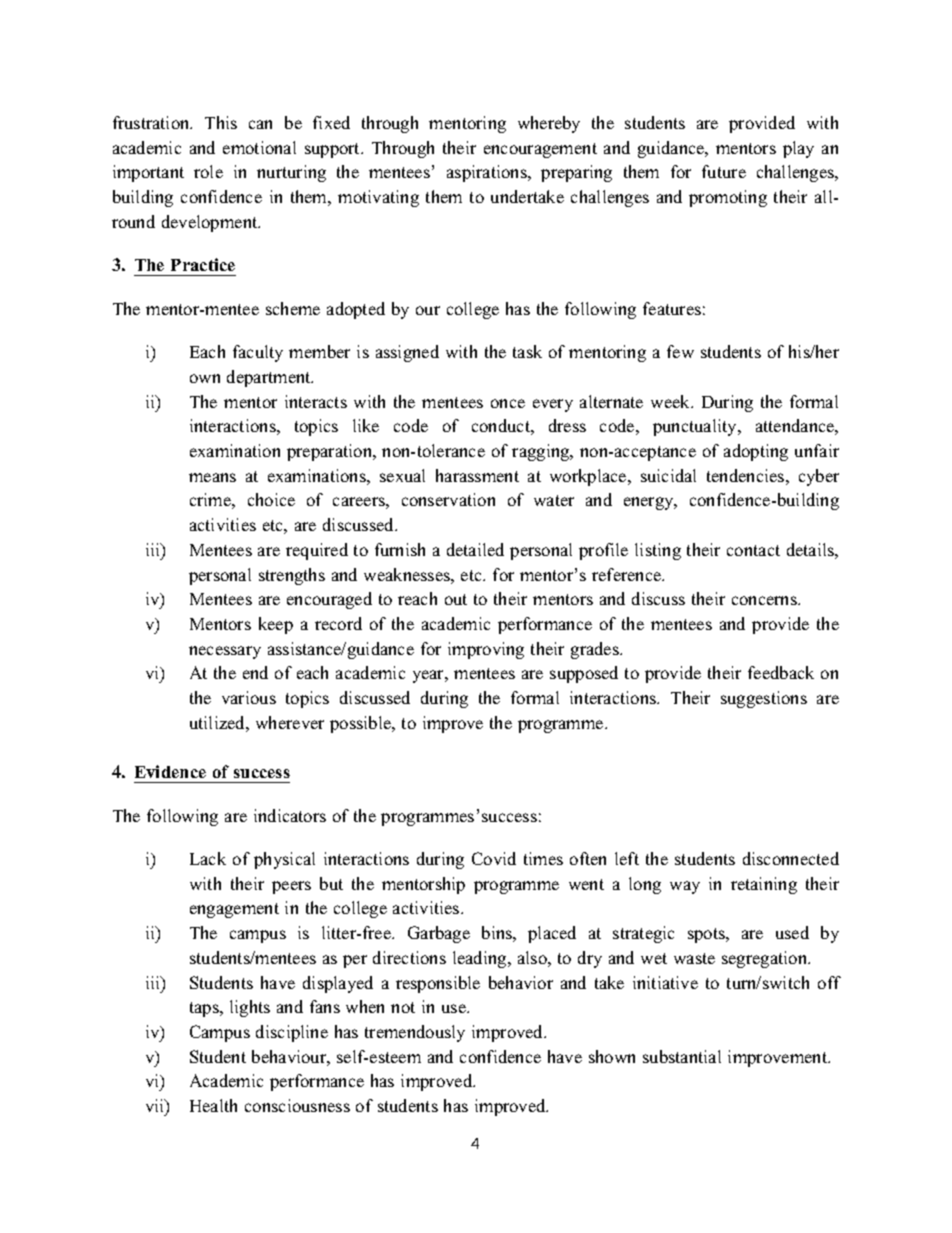 The height and width of the image is (1233, 952). What do you see at coordinates (672, 401) in the image?
I see `week` at bounding box center [672, 401].
